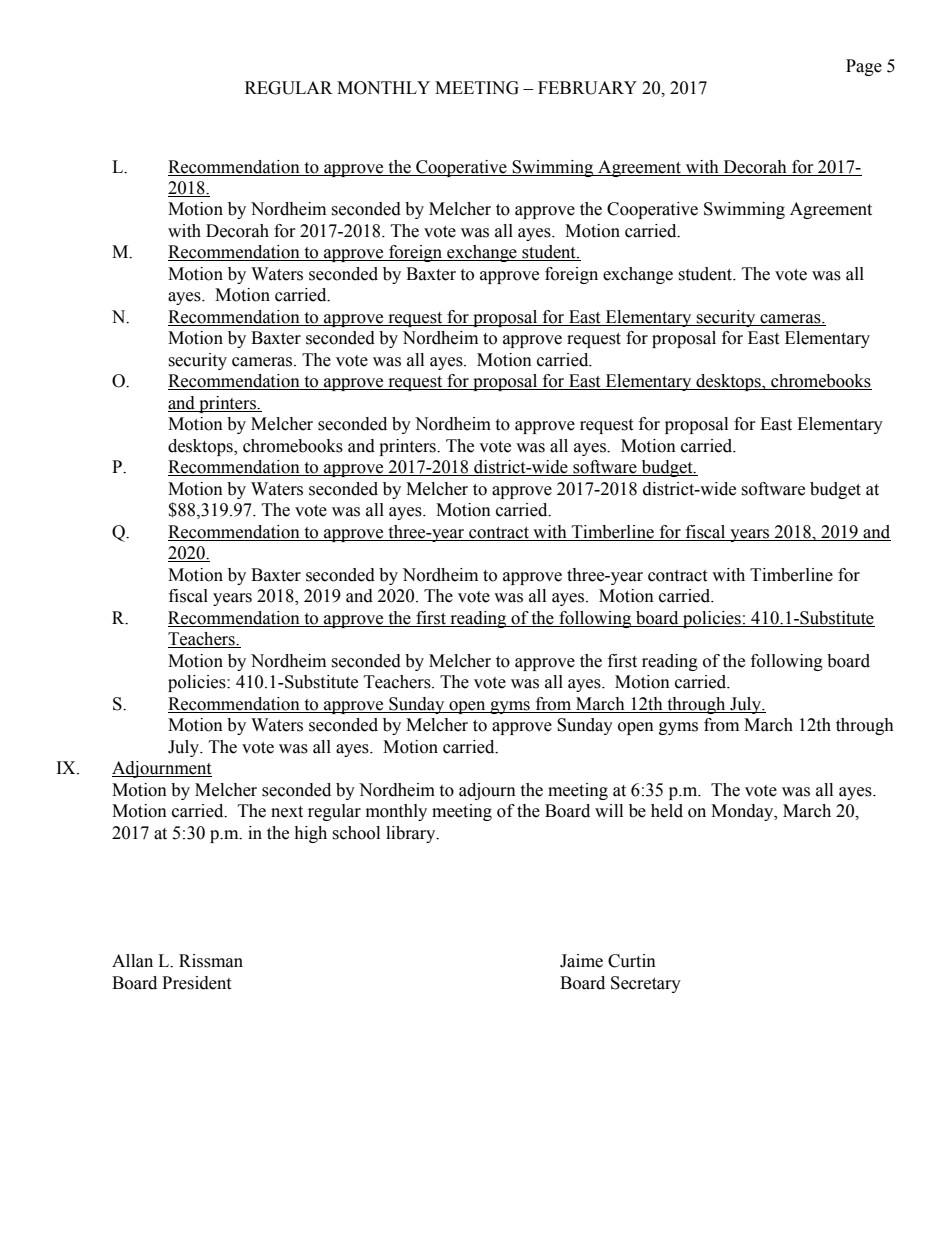 This page has width=952, height=1233. I want to click on will, so click(609, 810).
